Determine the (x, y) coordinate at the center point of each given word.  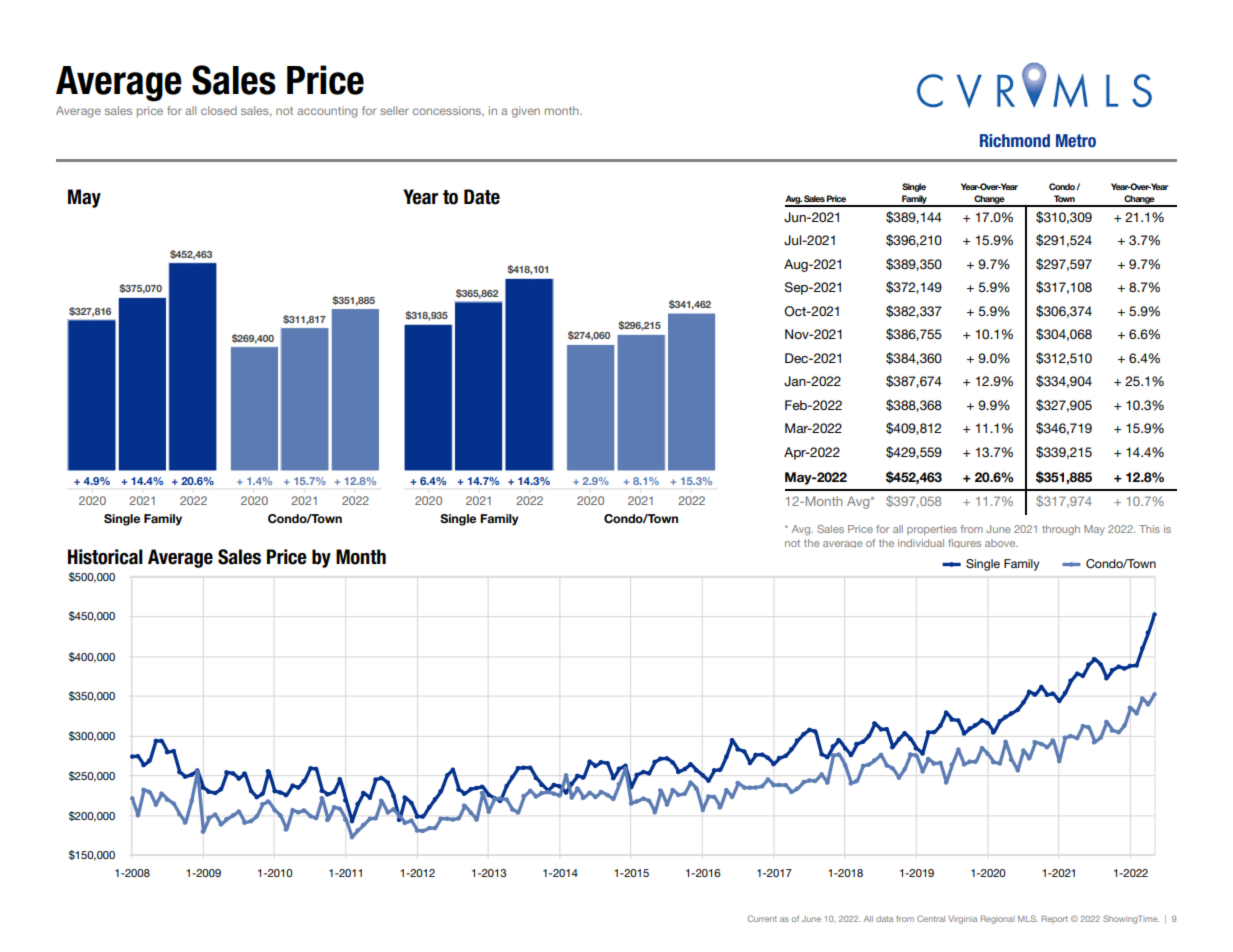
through (1061, 530)
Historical (105, 557)
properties (932, 530)
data (884, 919)
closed (219, 110)
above (1001, 543)
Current (762, 918)
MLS (1028, 918)
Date (482, 197)
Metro (1076, 141)
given (526, 112)
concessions (448, 111)
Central (931, 918)
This (1149, 529)
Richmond (1015, 141)
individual (921, 543)
